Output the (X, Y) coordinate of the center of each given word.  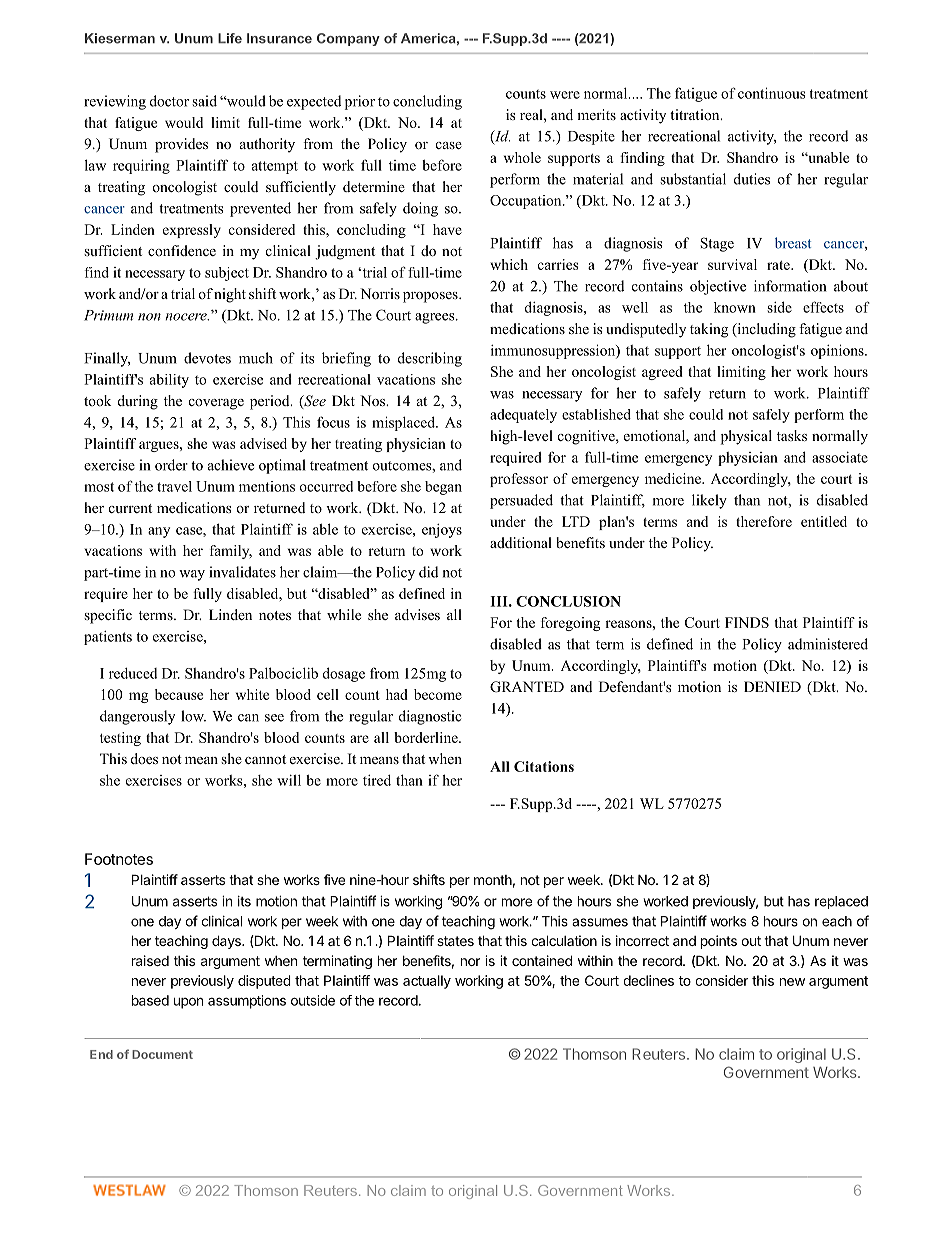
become (438, 694)
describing (430, 359)
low (193, 716)
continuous (772, 93)
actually (427, 982)
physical (746, 437)
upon (188, 1003)
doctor (169, 101)
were (565, 95)
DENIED (772, 686)
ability (169, 381)
